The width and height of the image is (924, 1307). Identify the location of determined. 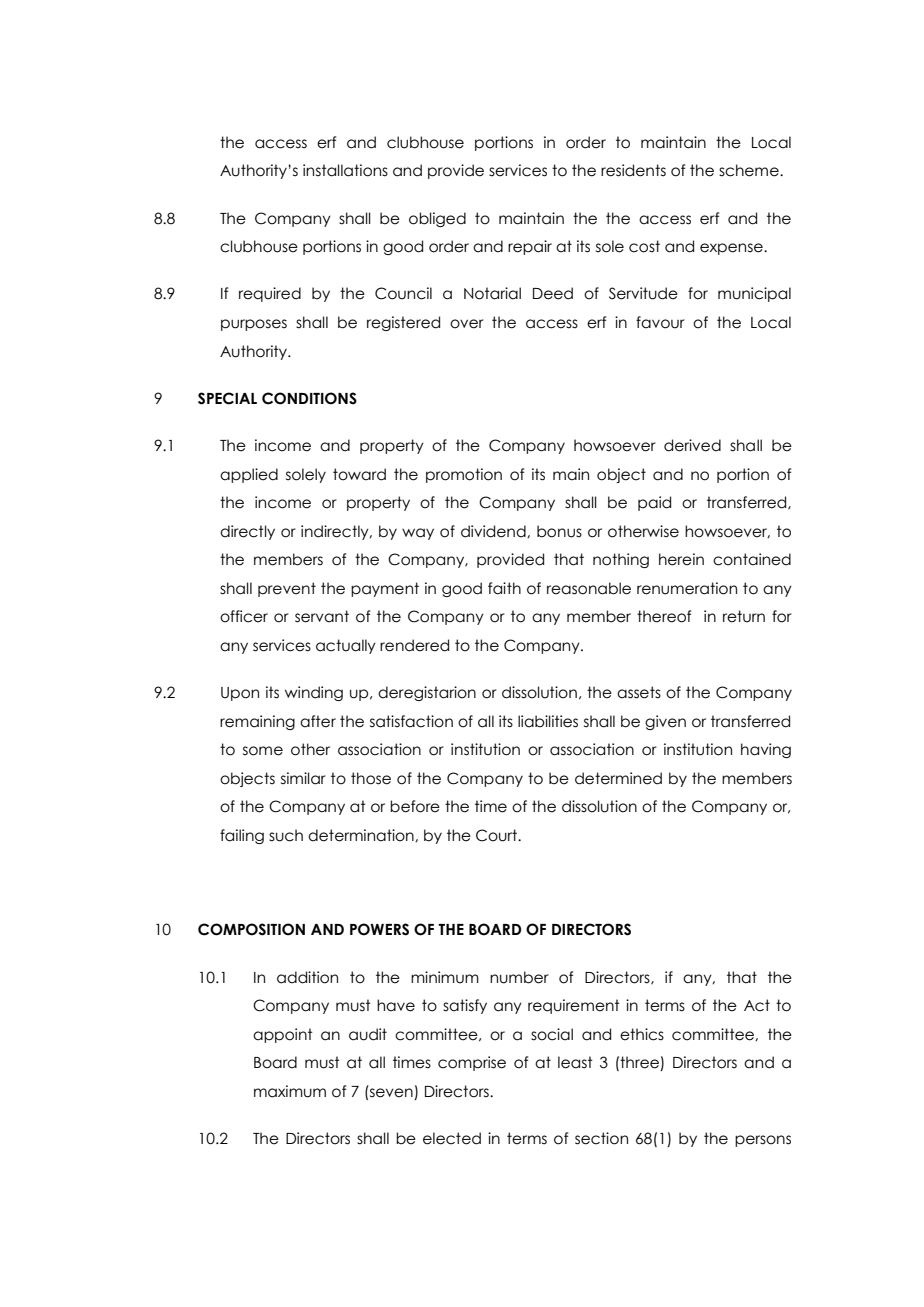
(618, 778).
